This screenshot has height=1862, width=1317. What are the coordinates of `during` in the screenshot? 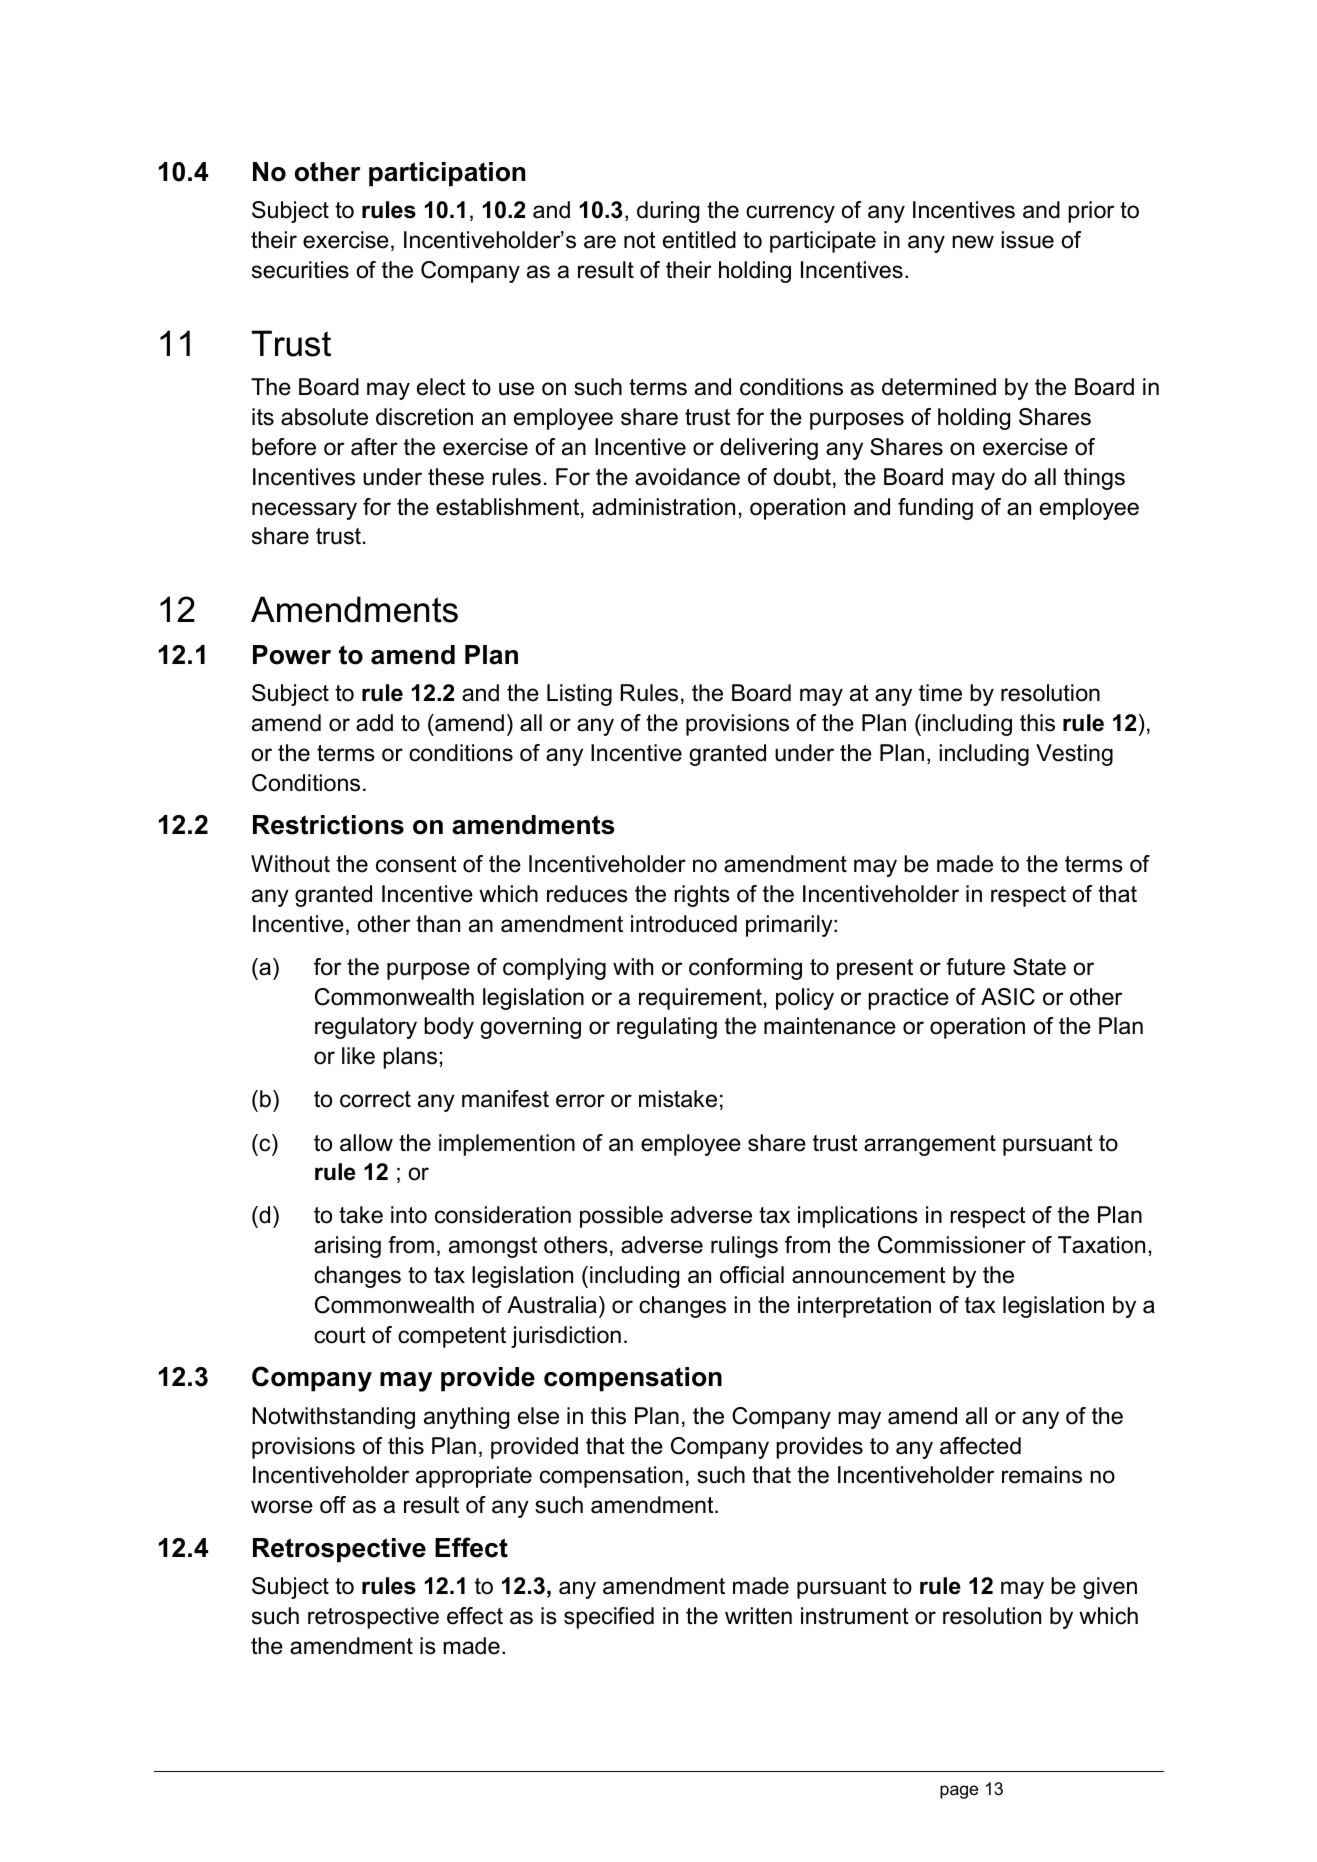 It's located at (668, 212).
